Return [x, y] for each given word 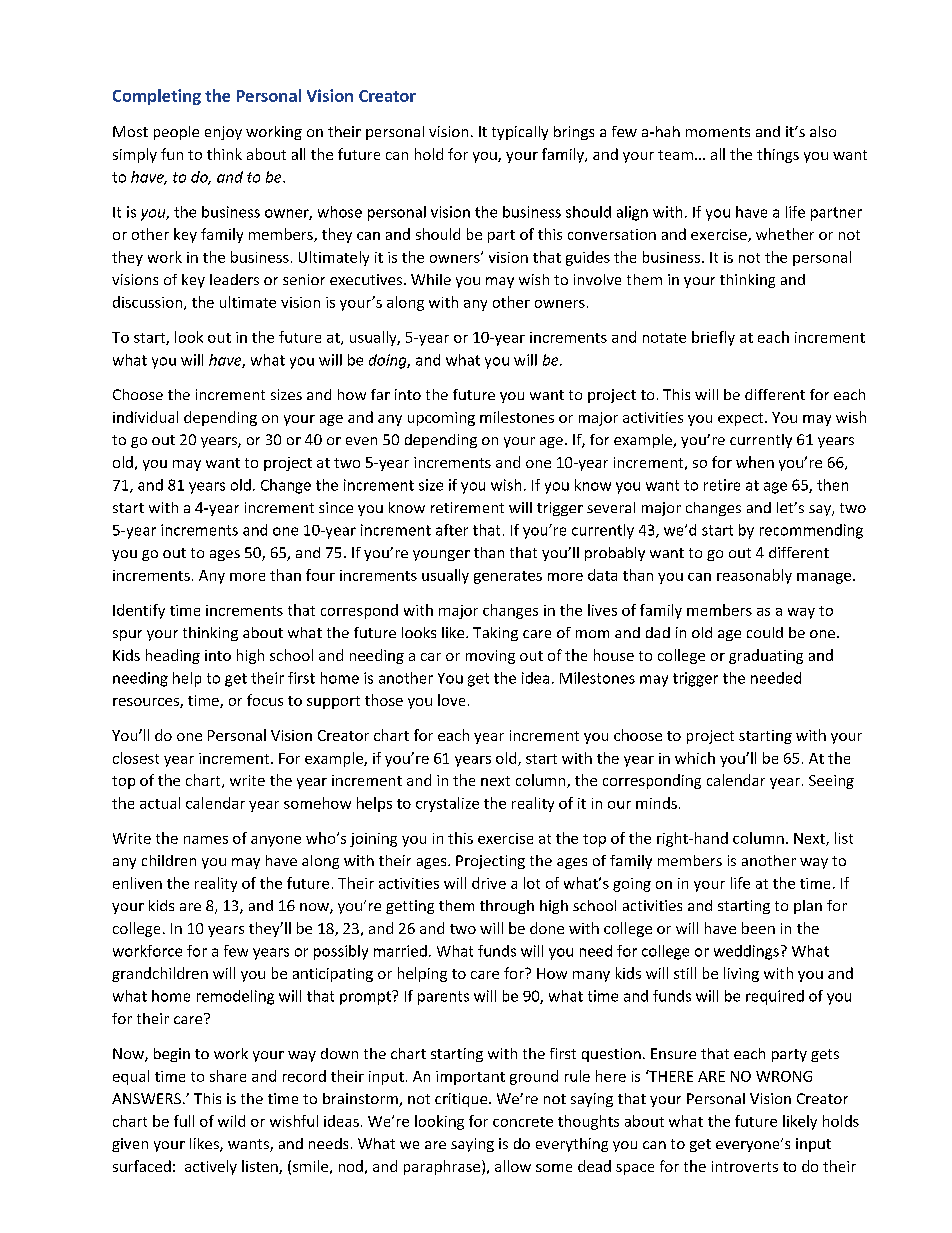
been [758, 928]
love [451, 700]
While [431, 279]
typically [520, 133]
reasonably [754, 576]
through [507, 907]
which [695, 758]
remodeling [235, 997]
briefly [713, 338]
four [320, 575]
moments [718, 132]
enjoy [223, 133]
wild [231, 1121]
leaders [234, 279]
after [452, 530]
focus [265, 700]
